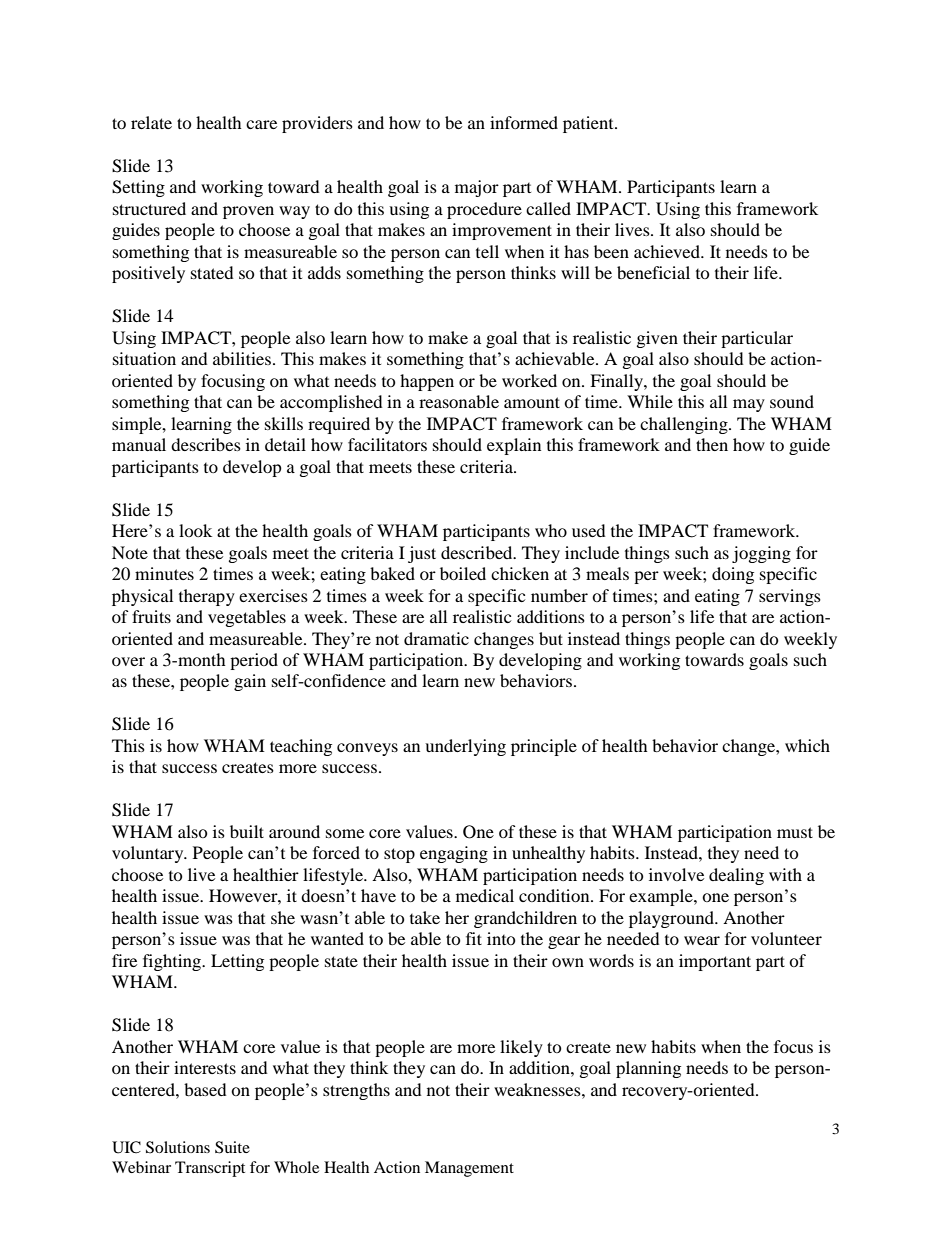 This page has height=1233, width=952. Describe the element at coordinates (477, 188) in the page. I see `major` at that location.
